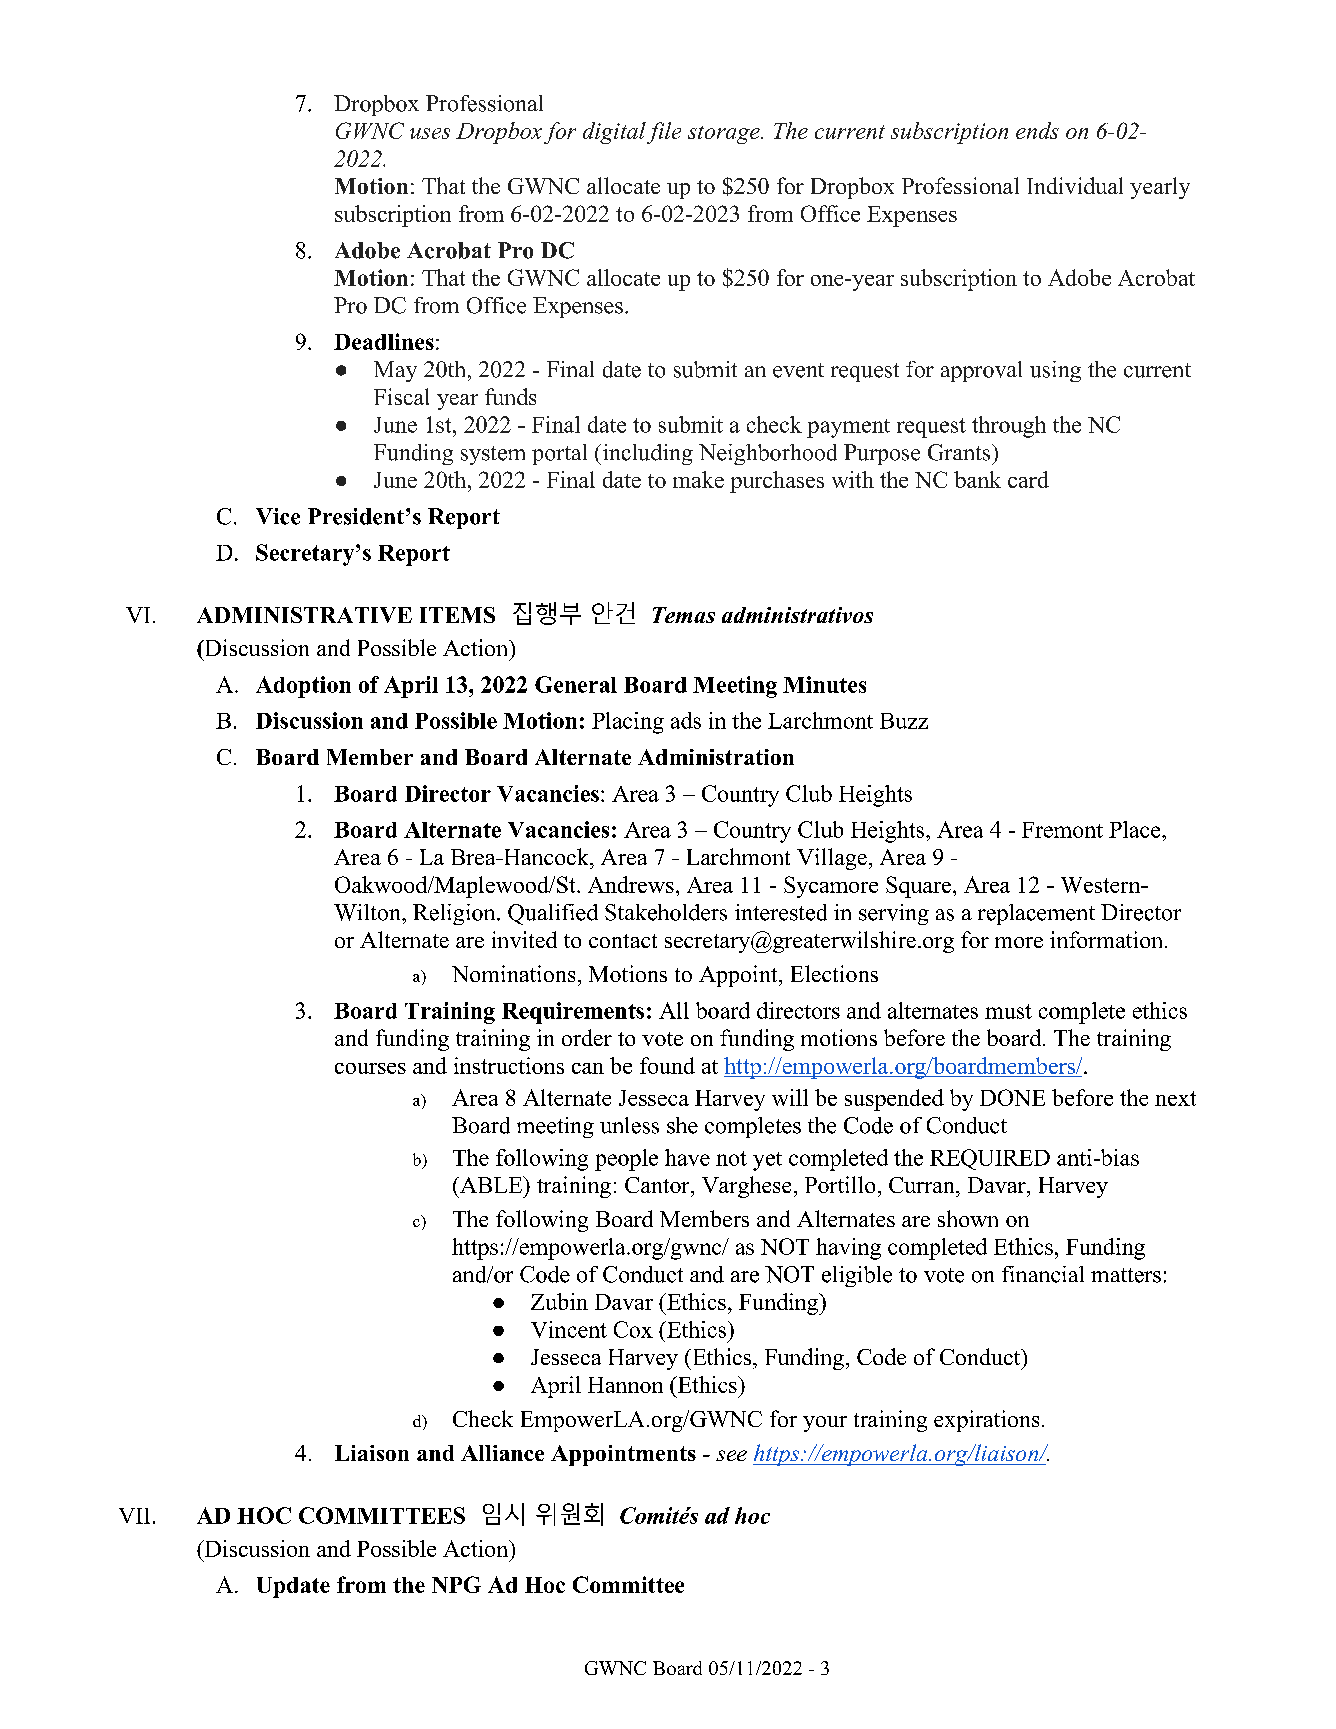 This image has height=1729, width=1336. Describe the element at coordinates (698, 479) in the image. I see `make` at that location.
